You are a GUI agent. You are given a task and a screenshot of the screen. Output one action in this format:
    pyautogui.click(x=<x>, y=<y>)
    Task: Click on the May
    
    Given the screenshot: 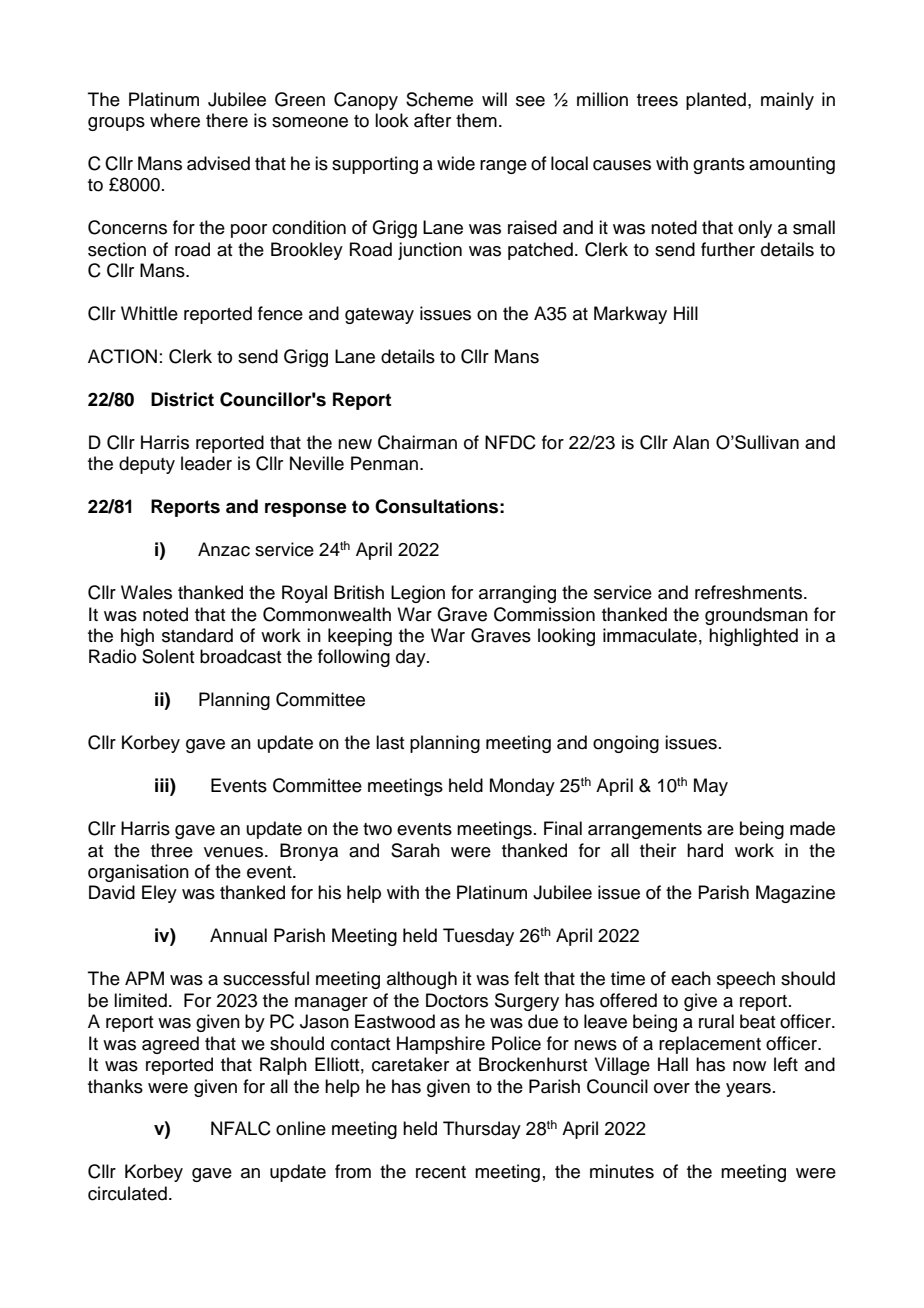 What is the action you would take?
    pyautogui.click(x=711, y=787)
